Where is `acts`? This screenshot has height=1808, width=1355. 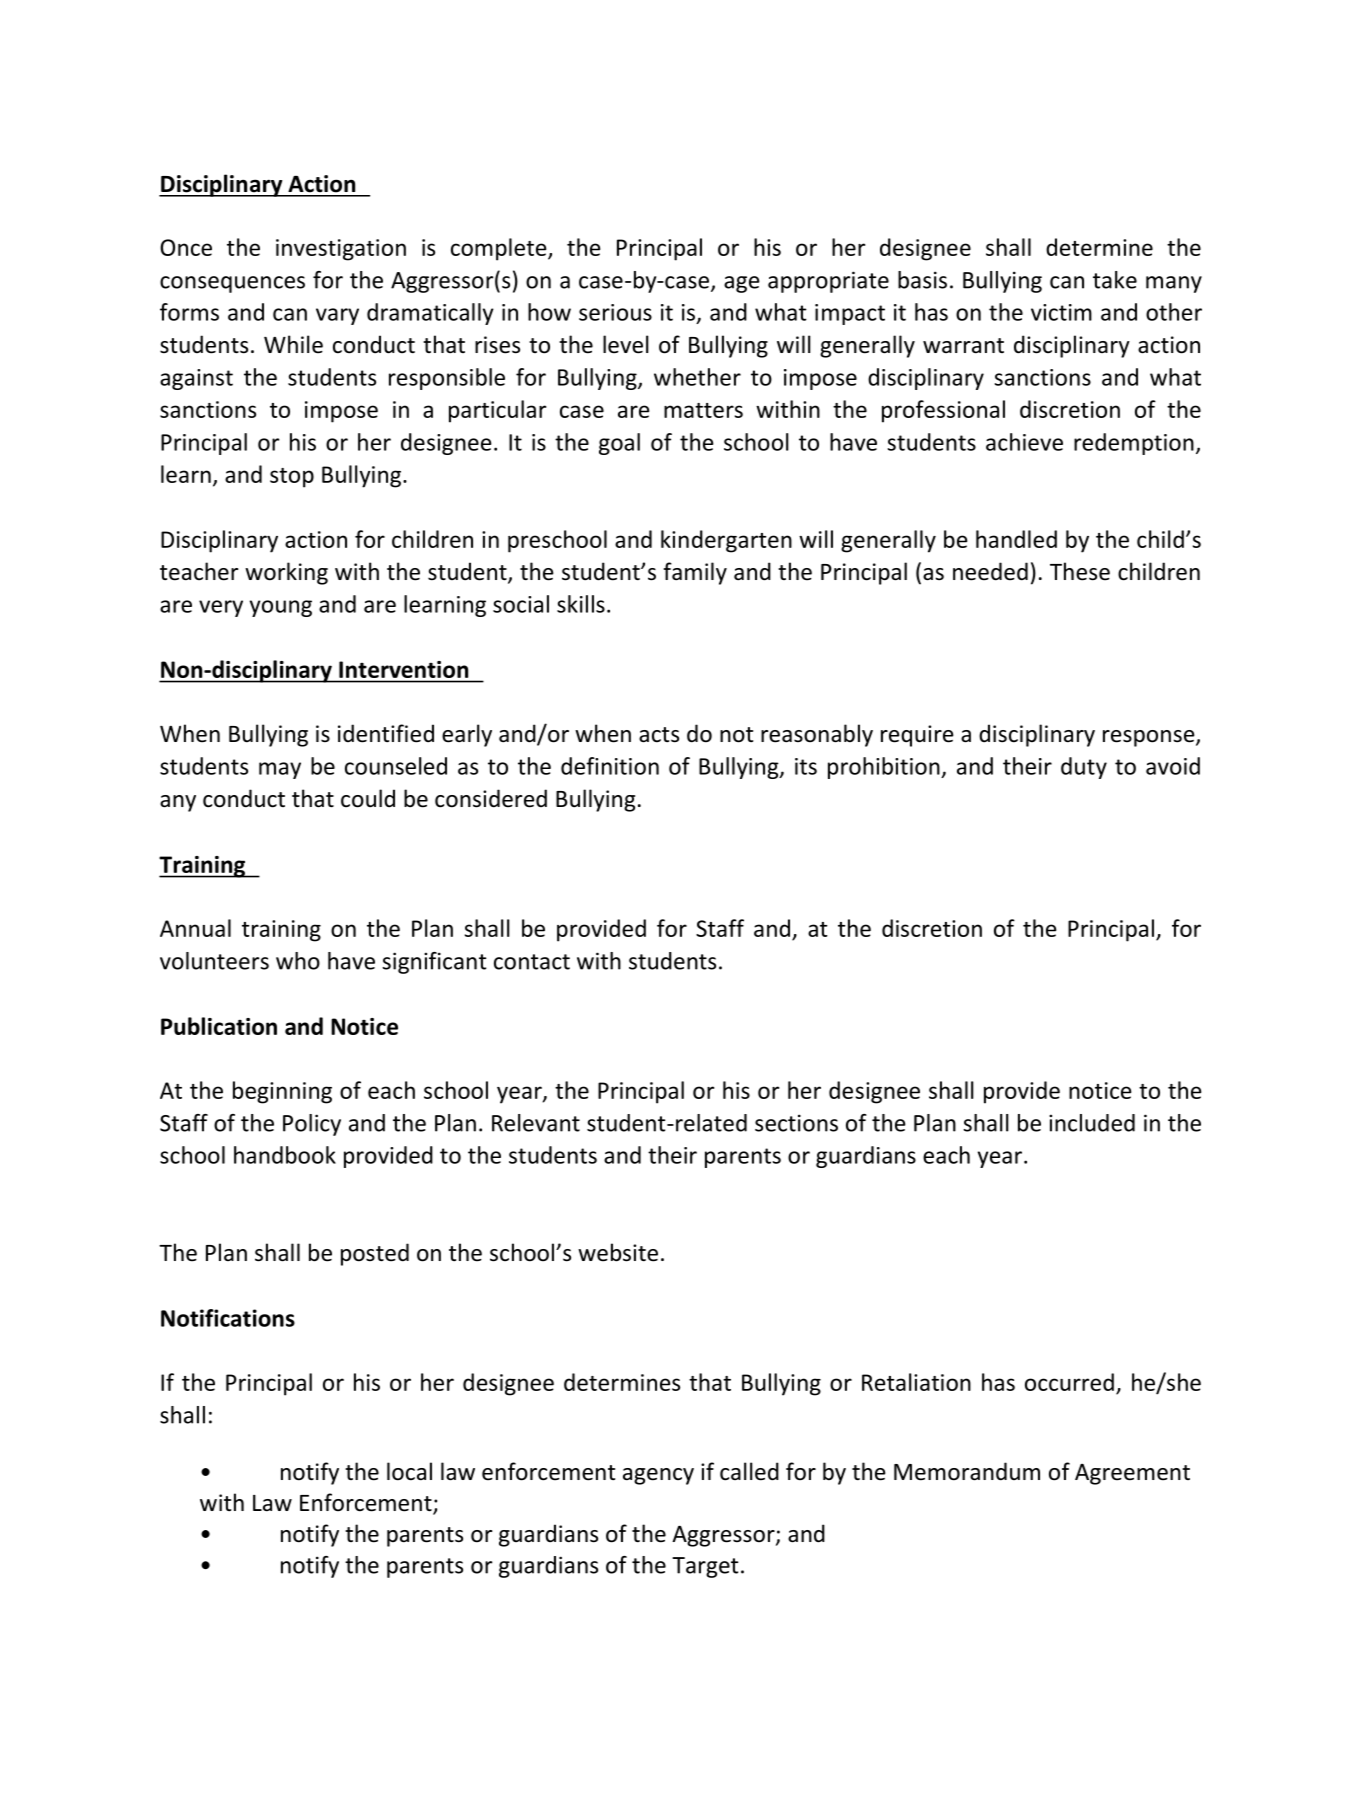 acts is located at coordinates (659, 735).
